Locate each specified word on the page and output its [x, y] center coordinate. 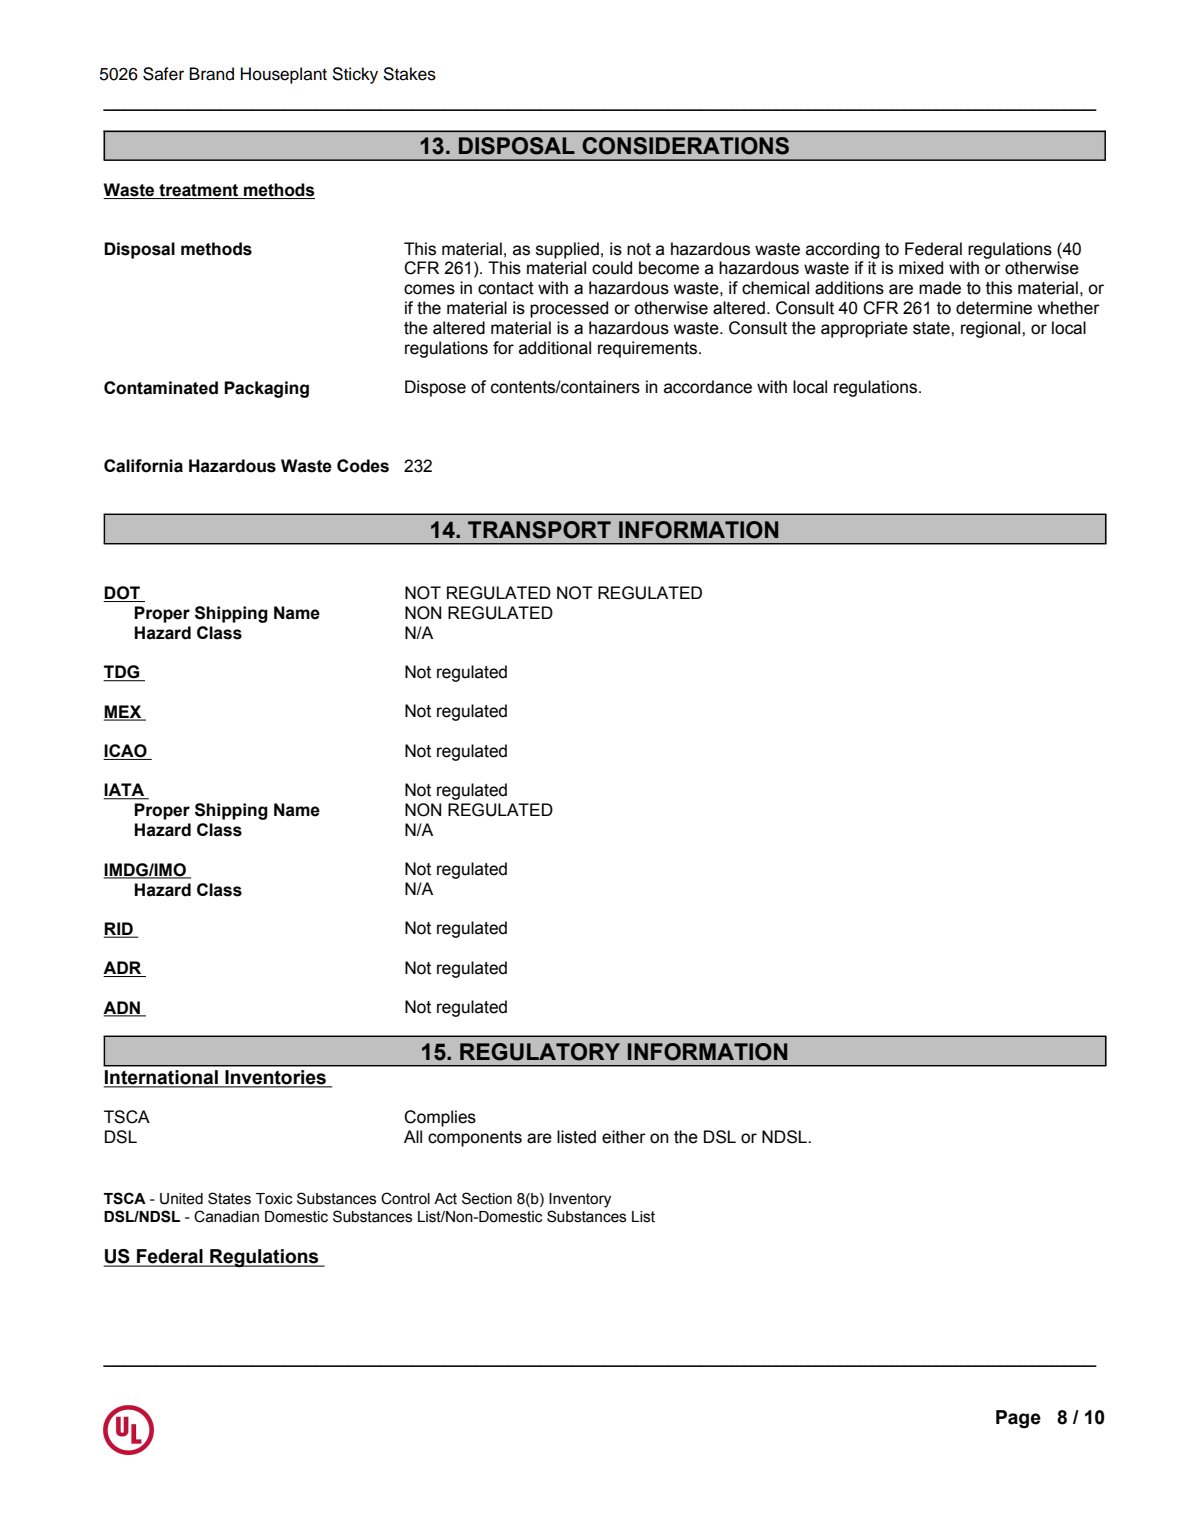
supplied [567, 250]
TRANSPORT [539, 530]
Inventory [580, 1200]
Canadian [226, 1216]
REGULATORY [540, 1052]
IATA [125, 791]
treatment [199, 191]
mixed [921, 268]
